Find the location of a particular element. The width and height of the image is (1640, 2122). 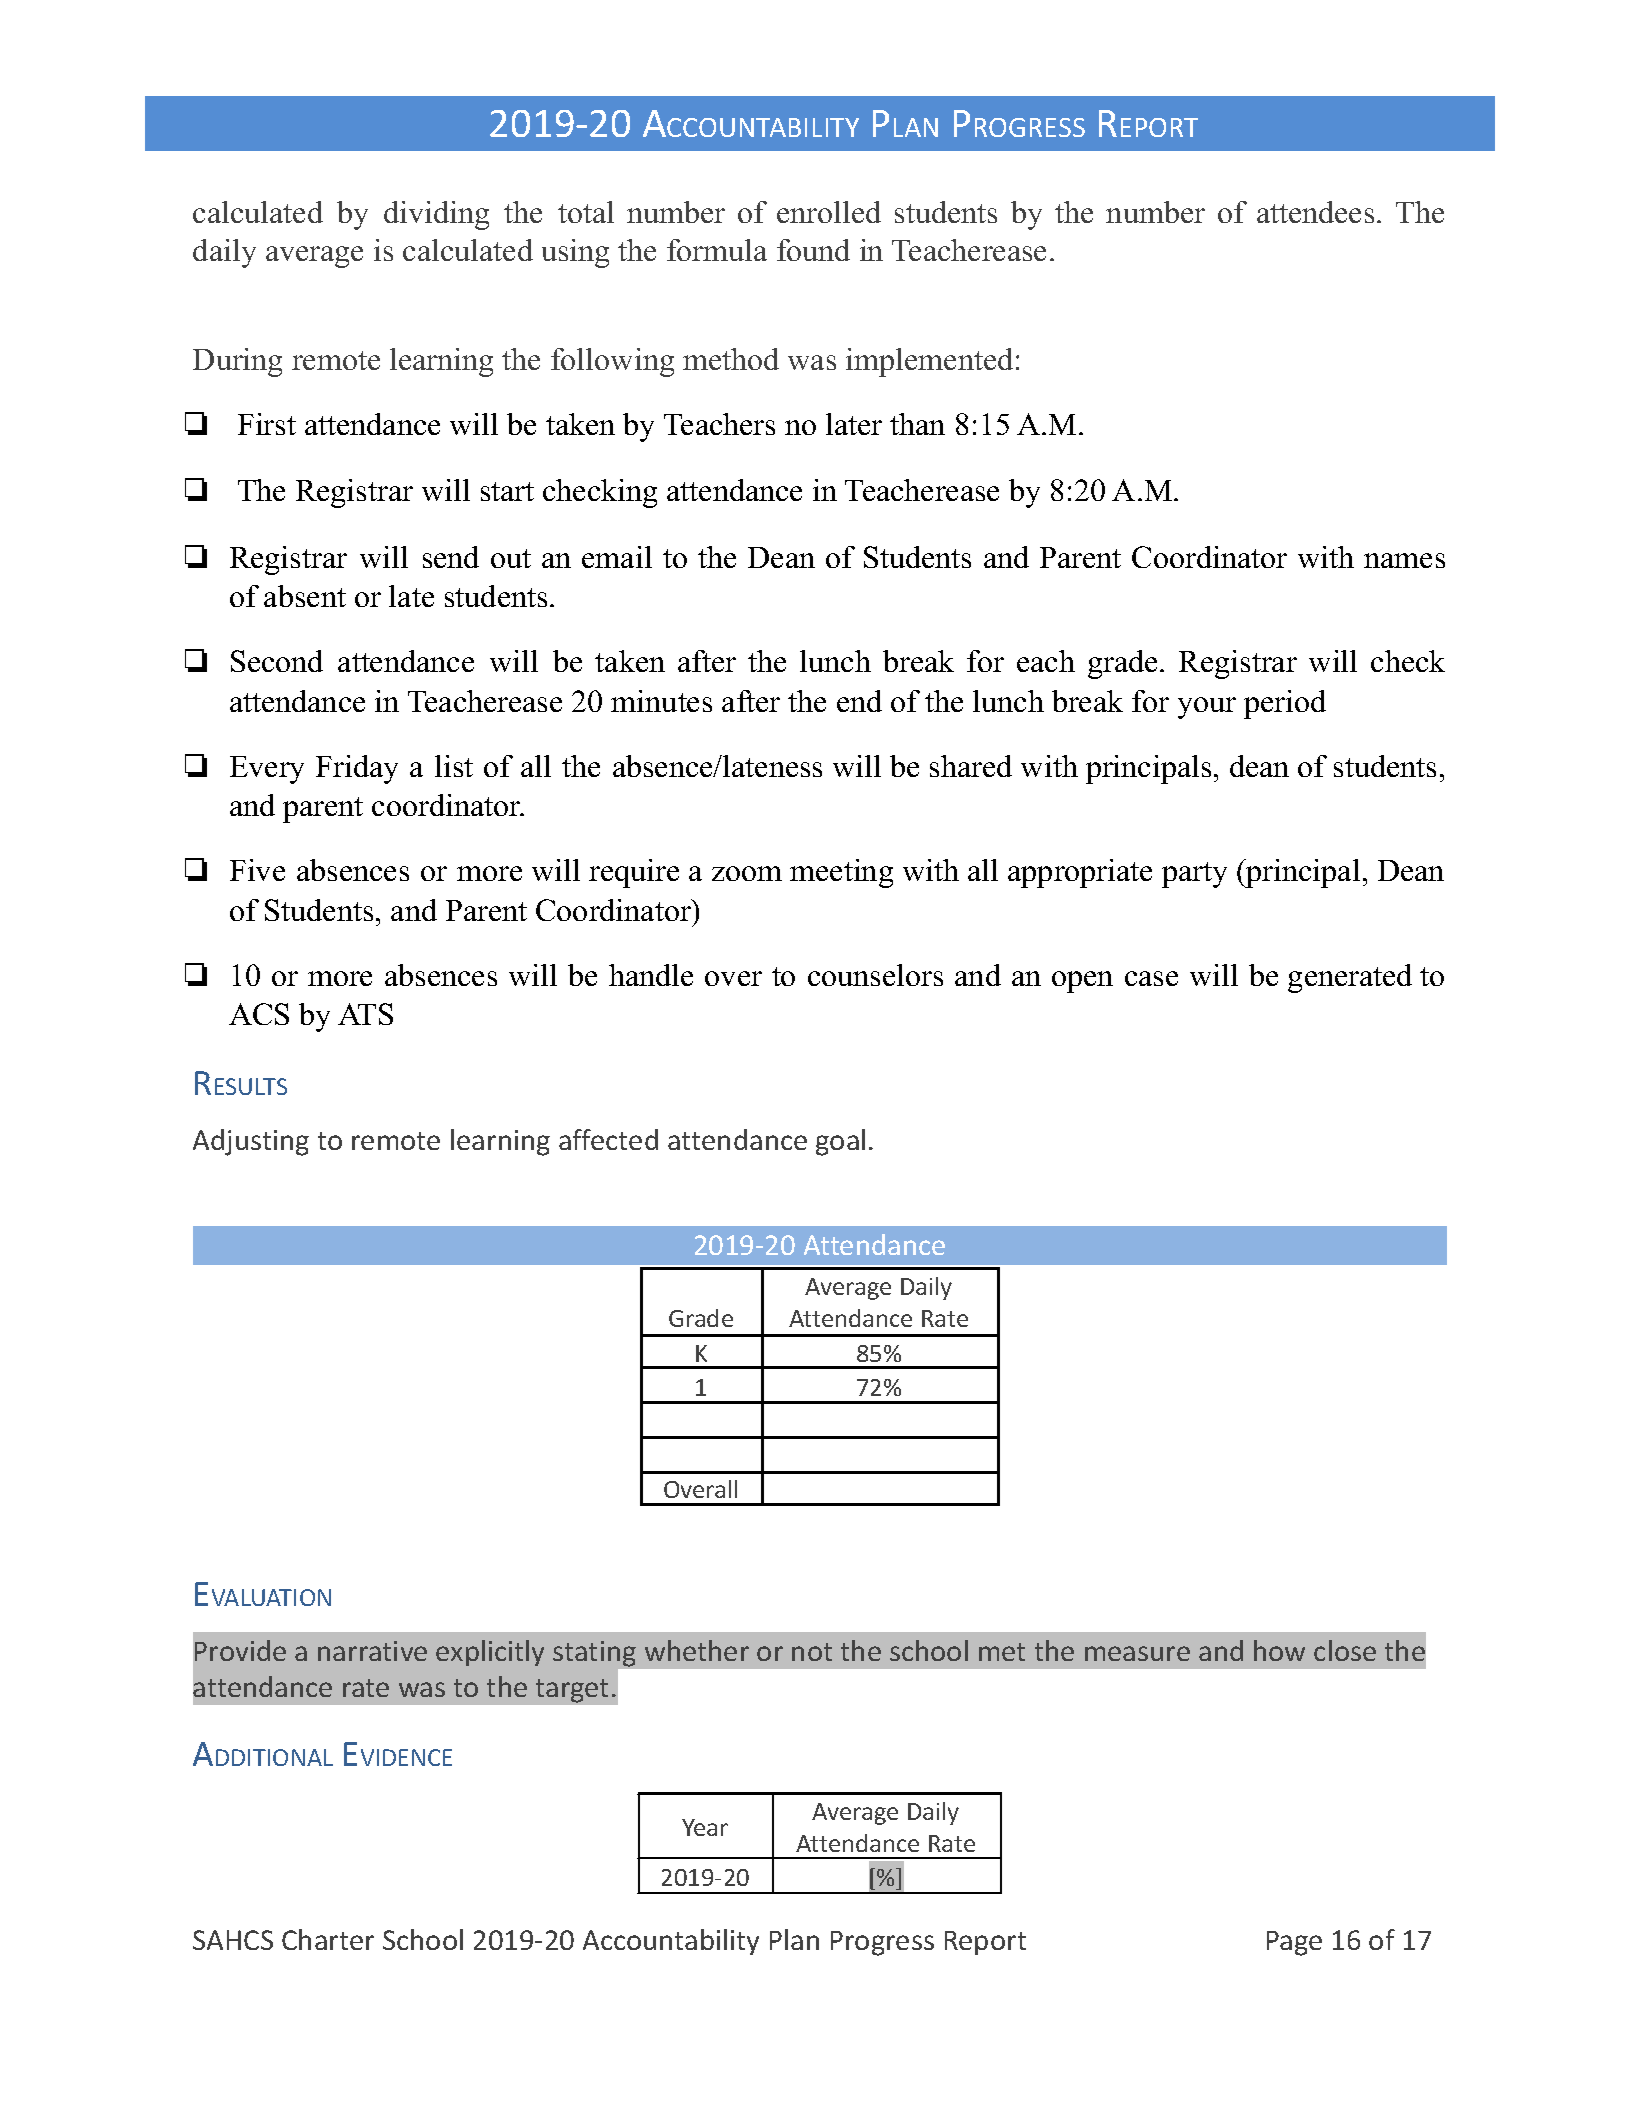

ATS is located at coordinates (365, 1014).
